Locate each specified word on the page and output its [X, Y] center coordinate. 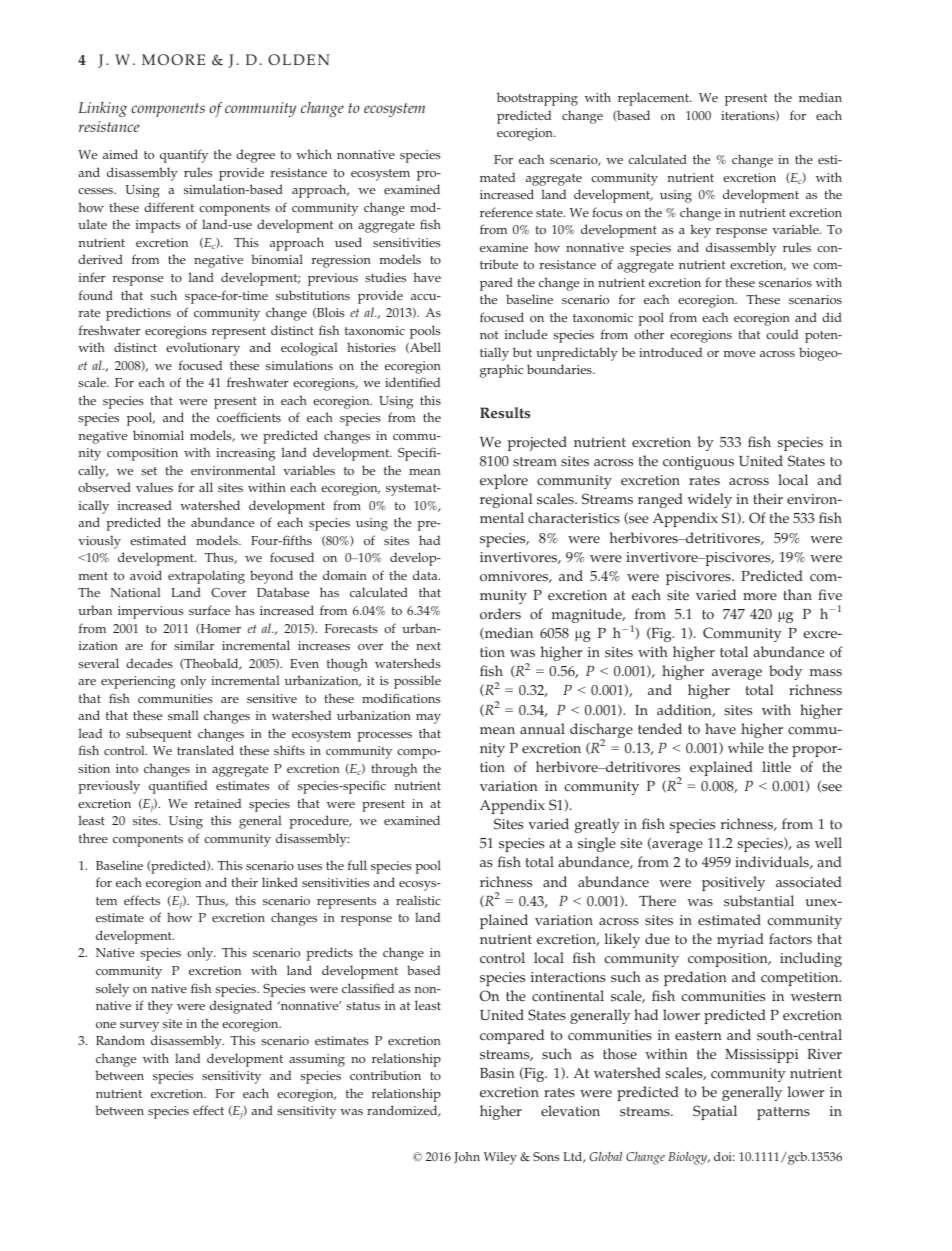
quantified [178, 787]
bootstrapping [537, 99]
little [776, 766]
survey [139, 1027]
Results [505, 412]
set [149, 471]
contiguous [698, 463]
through [394, 770]
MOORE [173, 59]
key [701, 231]
